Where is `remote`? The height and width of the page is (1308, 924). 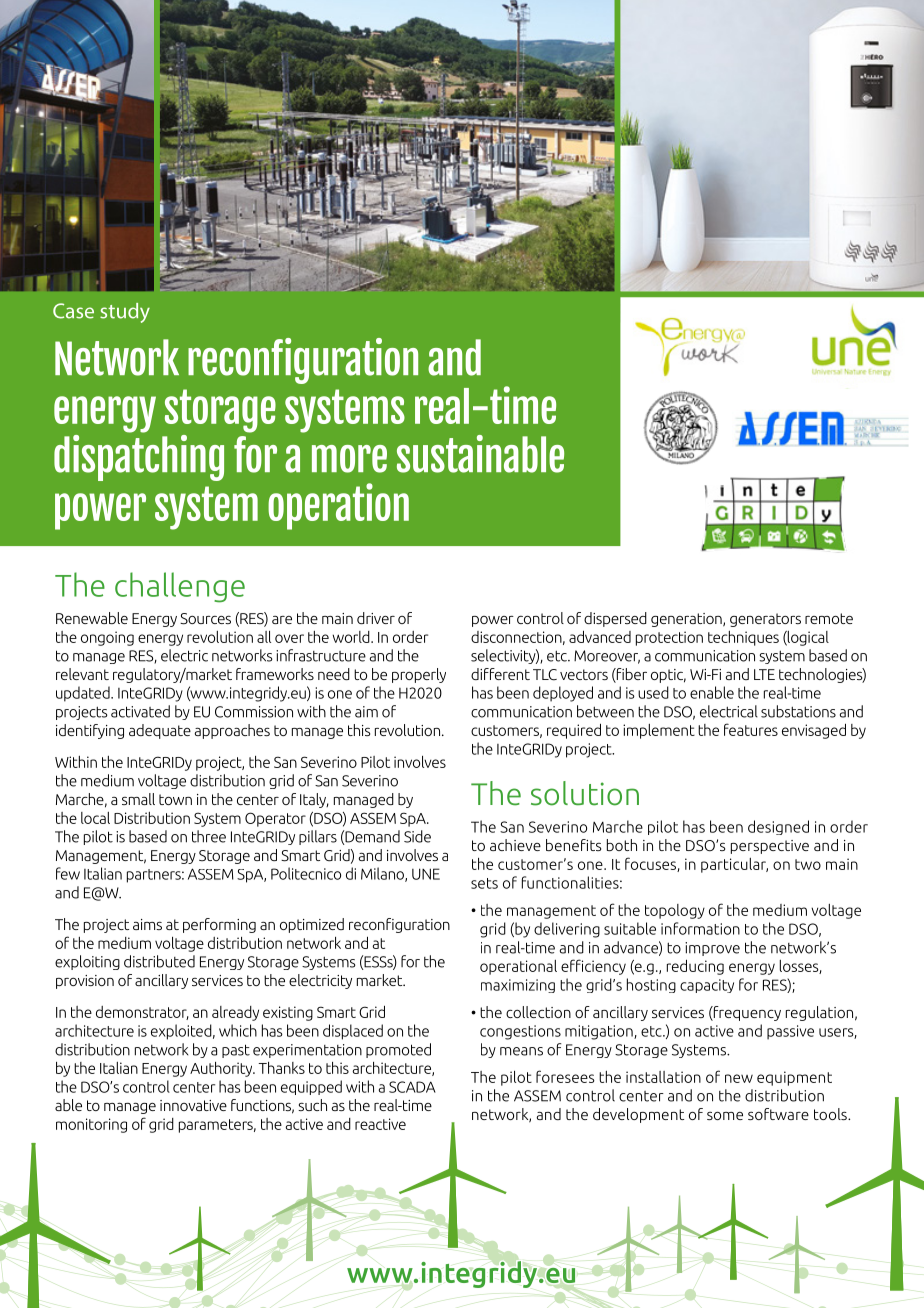
remote is located at coordinates (829, 618).
